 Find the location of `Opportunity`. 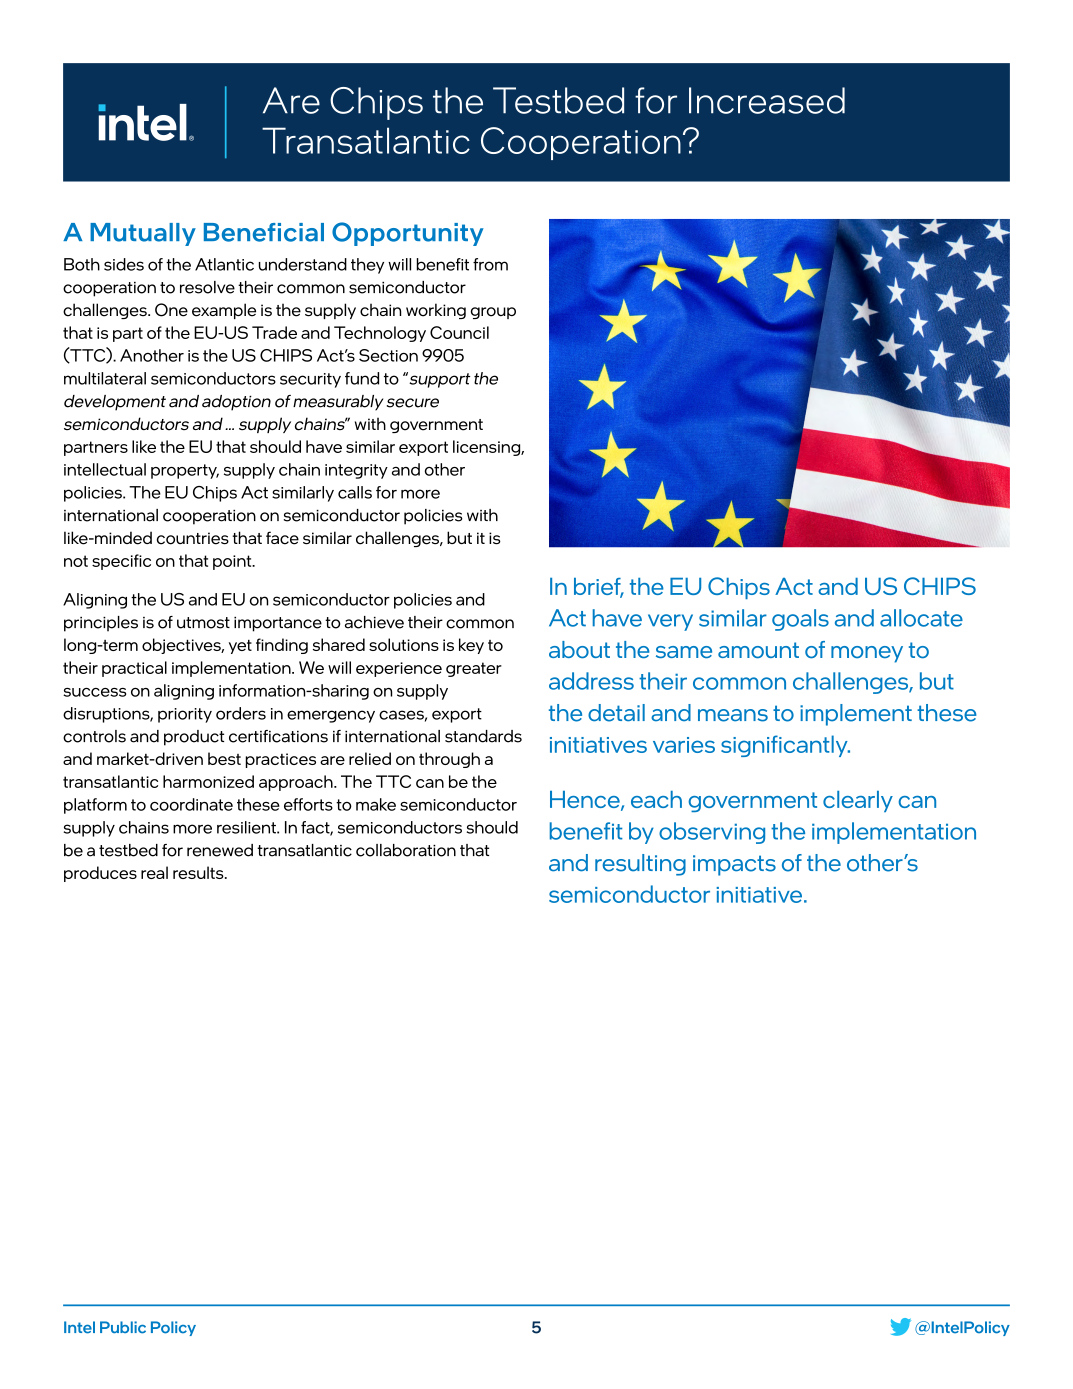

Opportunity is located at coordinates (408, 234).
